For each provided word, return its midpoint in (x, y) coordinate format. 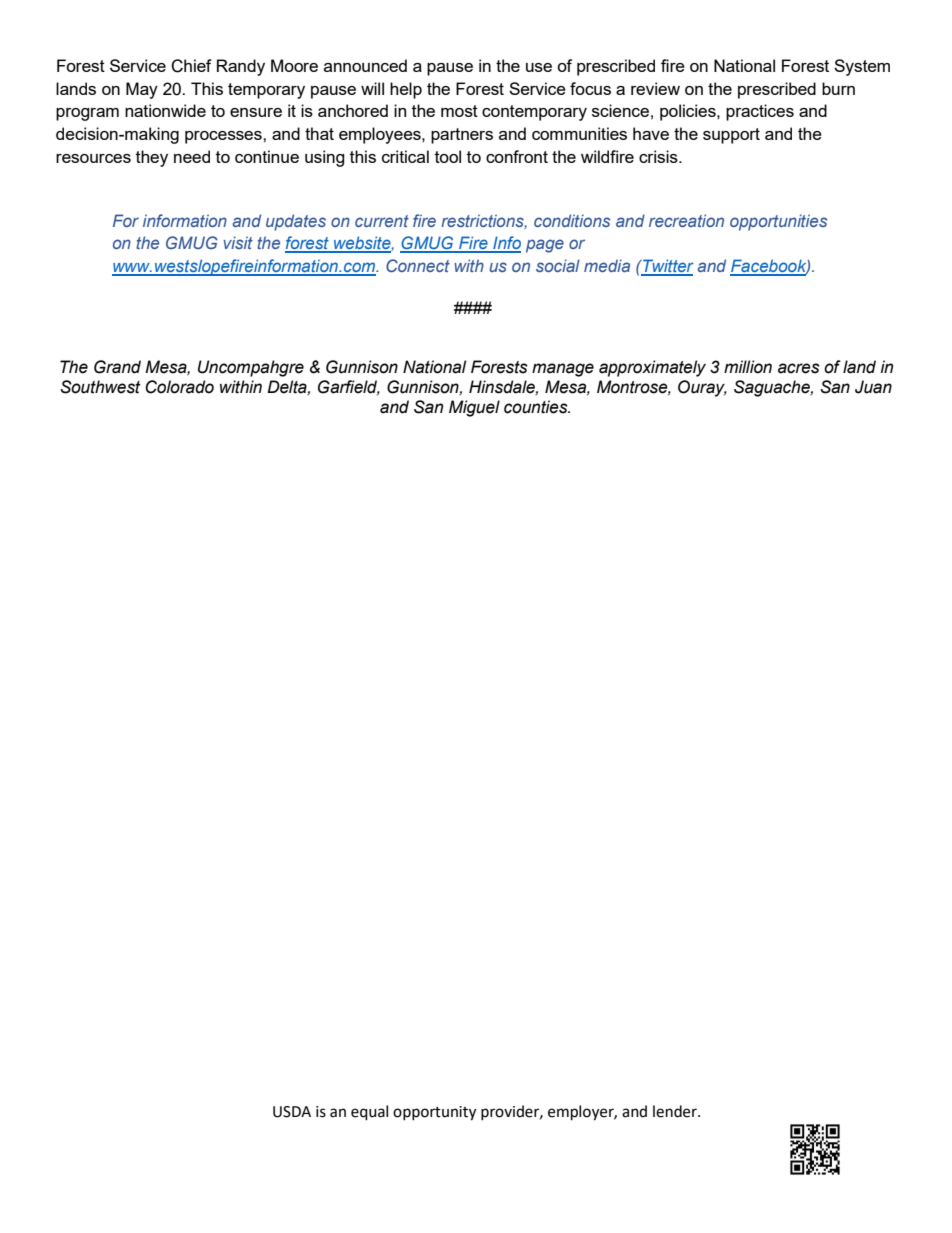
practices (760, 112)
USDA (292, 1112)
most (459, 111)
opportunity (434, 1113)
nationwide (165, 110)
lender (676, 1111)
